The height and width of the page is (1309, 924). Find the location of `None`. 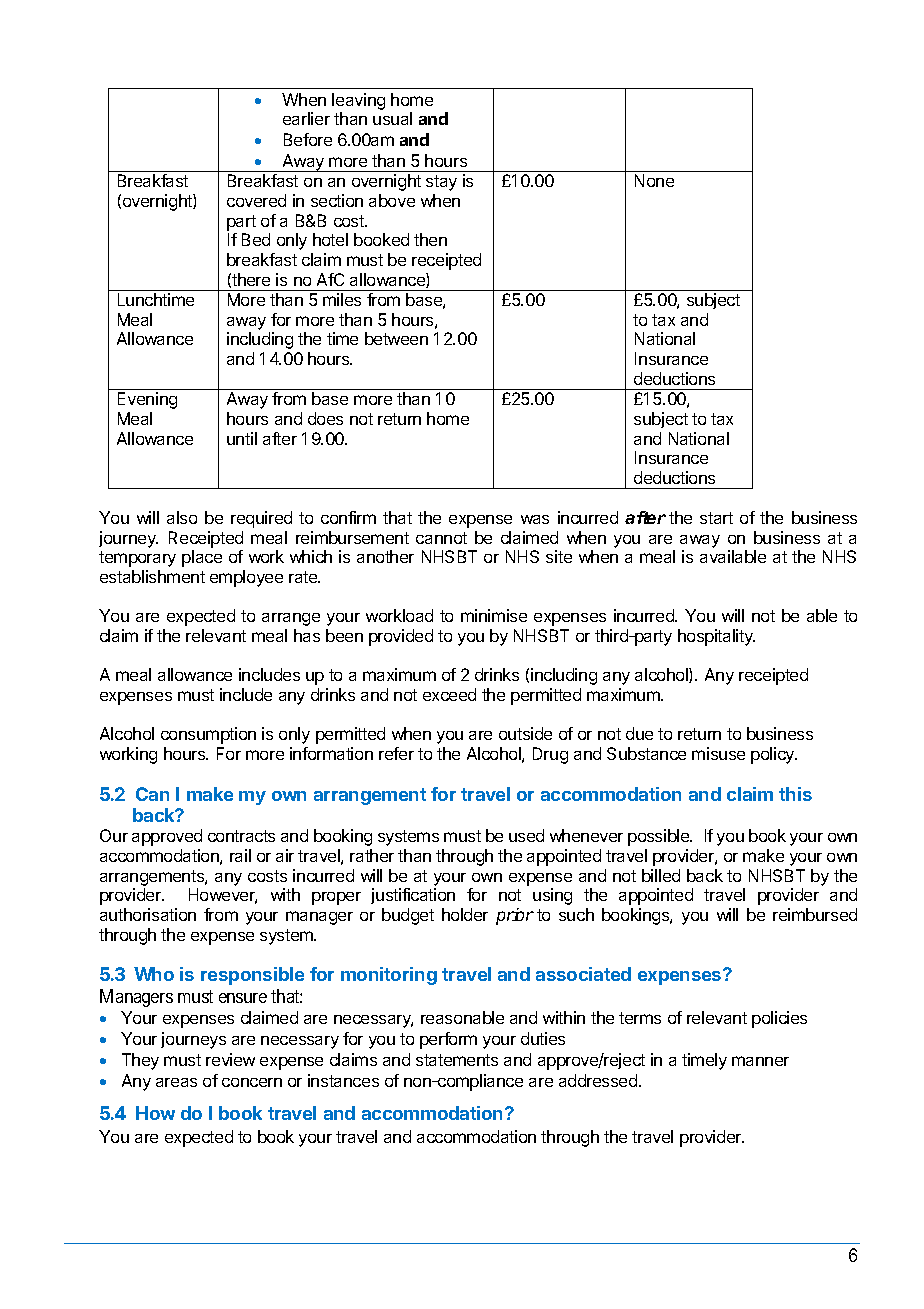

None is located at coordinates (654, 180).
